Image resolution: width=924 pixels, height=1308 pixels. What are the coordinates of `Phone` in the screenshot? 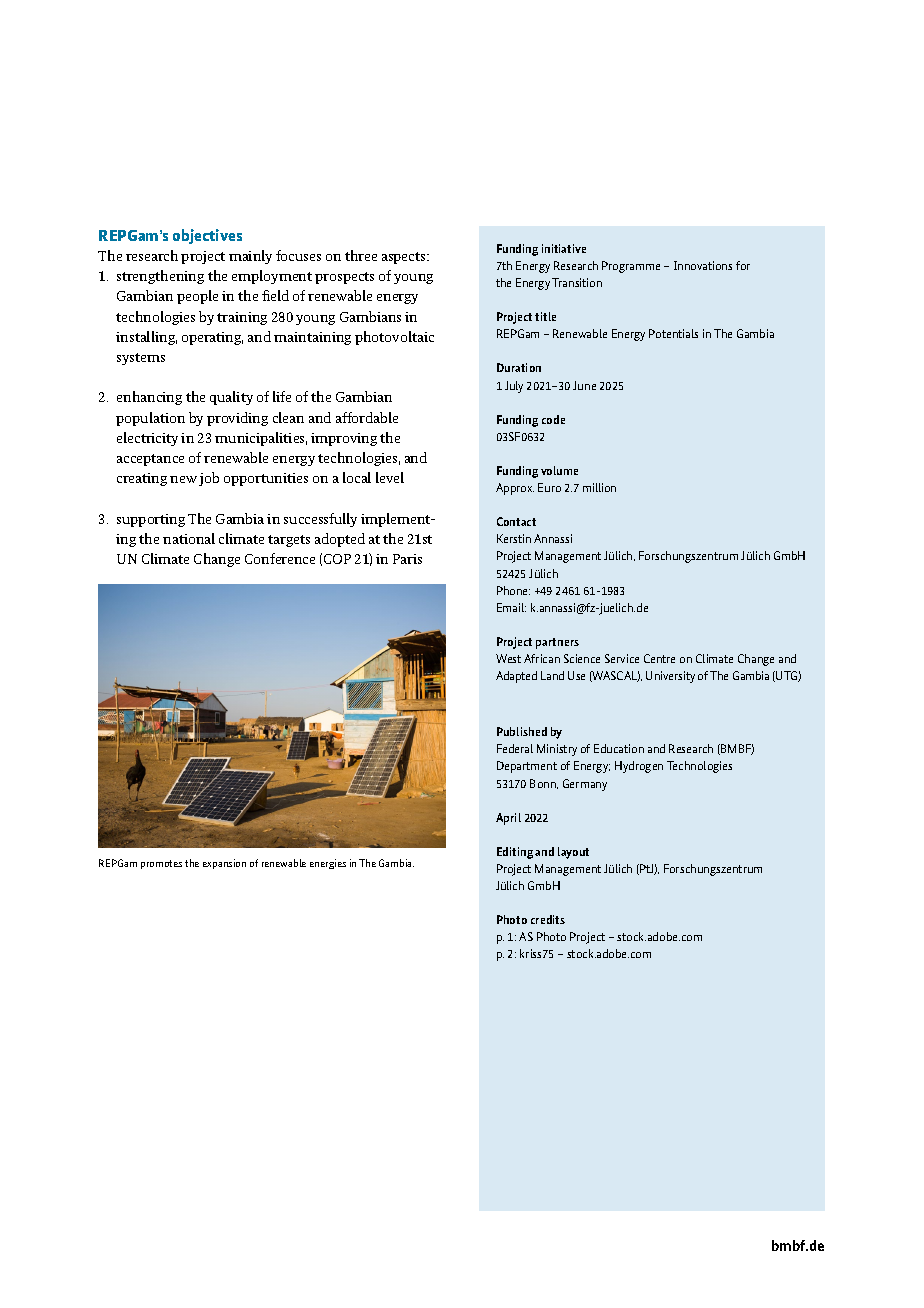 It's located at (513, 590).
